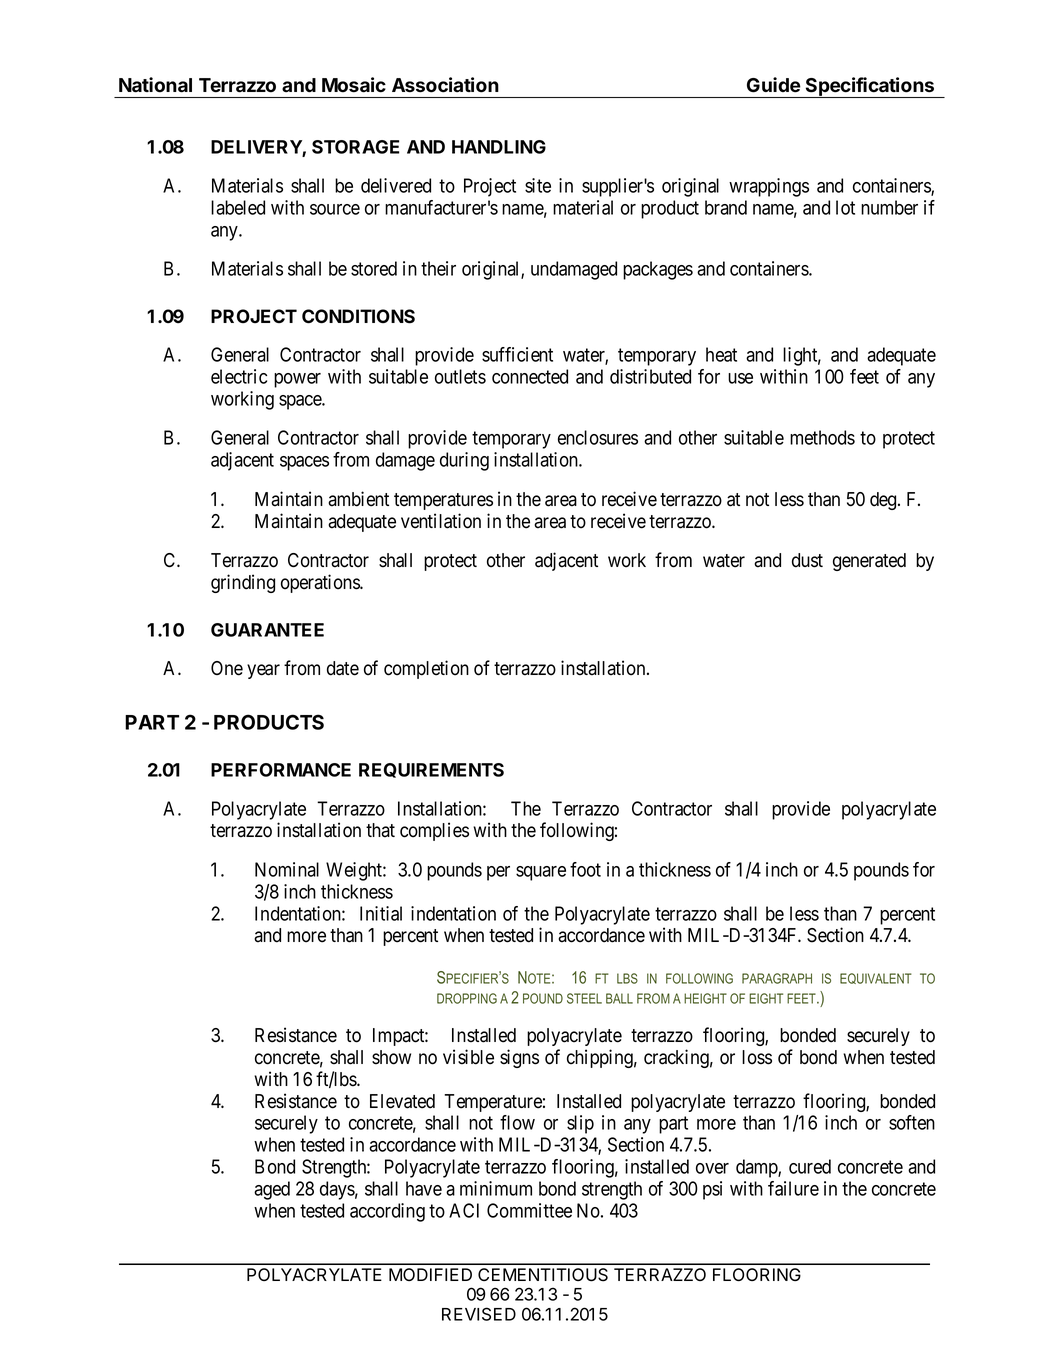 The image size is (1060, 1372). What do you see at coordinates (870, 87) in the screenshot?
I see `Specifications` at bounding box center [870, 87].
